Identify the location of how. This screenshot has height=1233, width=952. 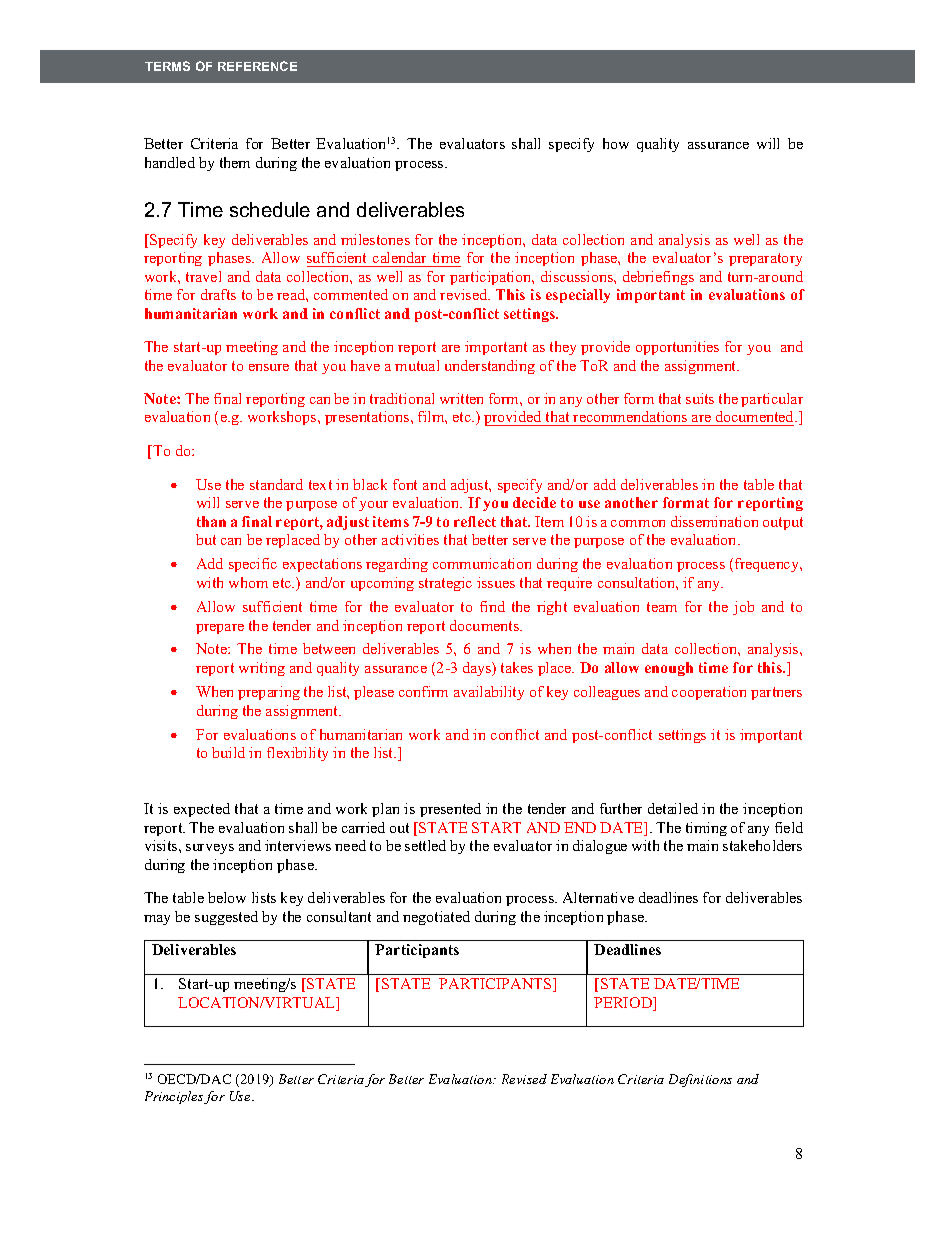
(616, 143).
